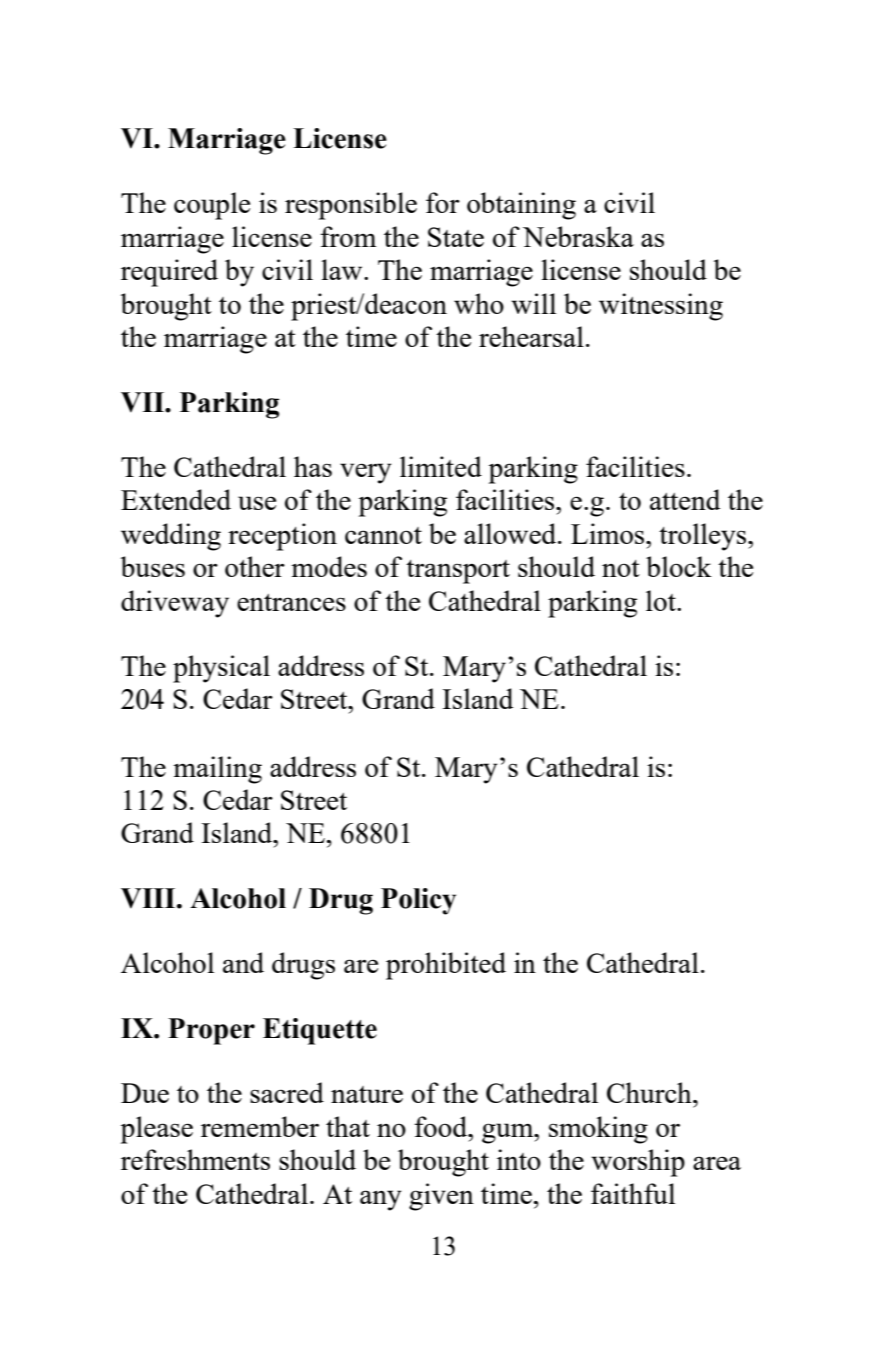 The image size is (887, 1372). What do you see at coordinates (679, 566) in the page?
I see `block` at bounding box center [679, 566].
